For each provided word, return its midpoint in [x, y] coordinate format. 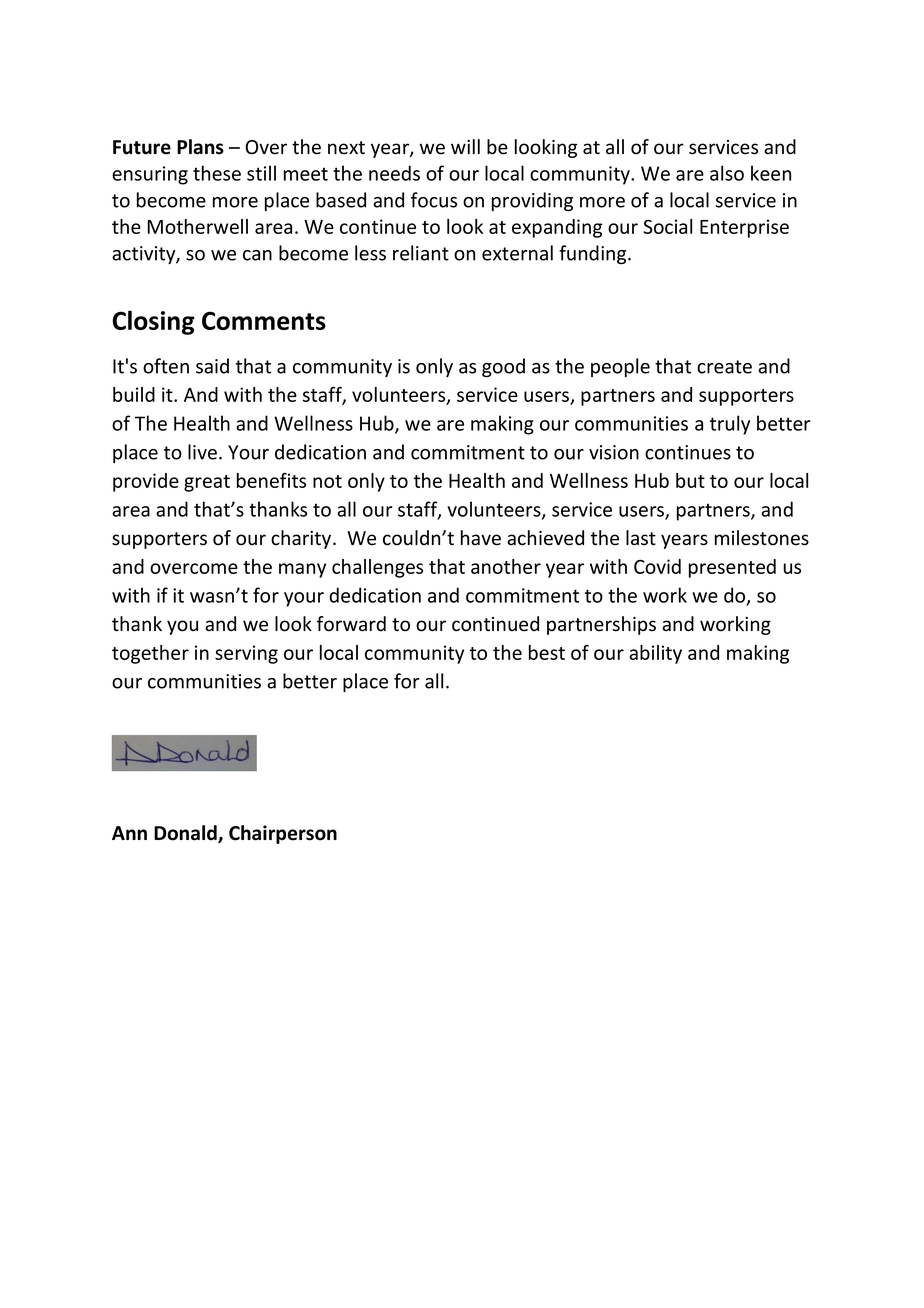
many [302, 570]
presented [732, 568]
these [217, 173]
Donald [186, 834]
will [465, 146]
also [727, 173]
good [503, 367]
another [506, 566]
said [212, 366]
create [724, 367]
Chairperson [283, 834]
